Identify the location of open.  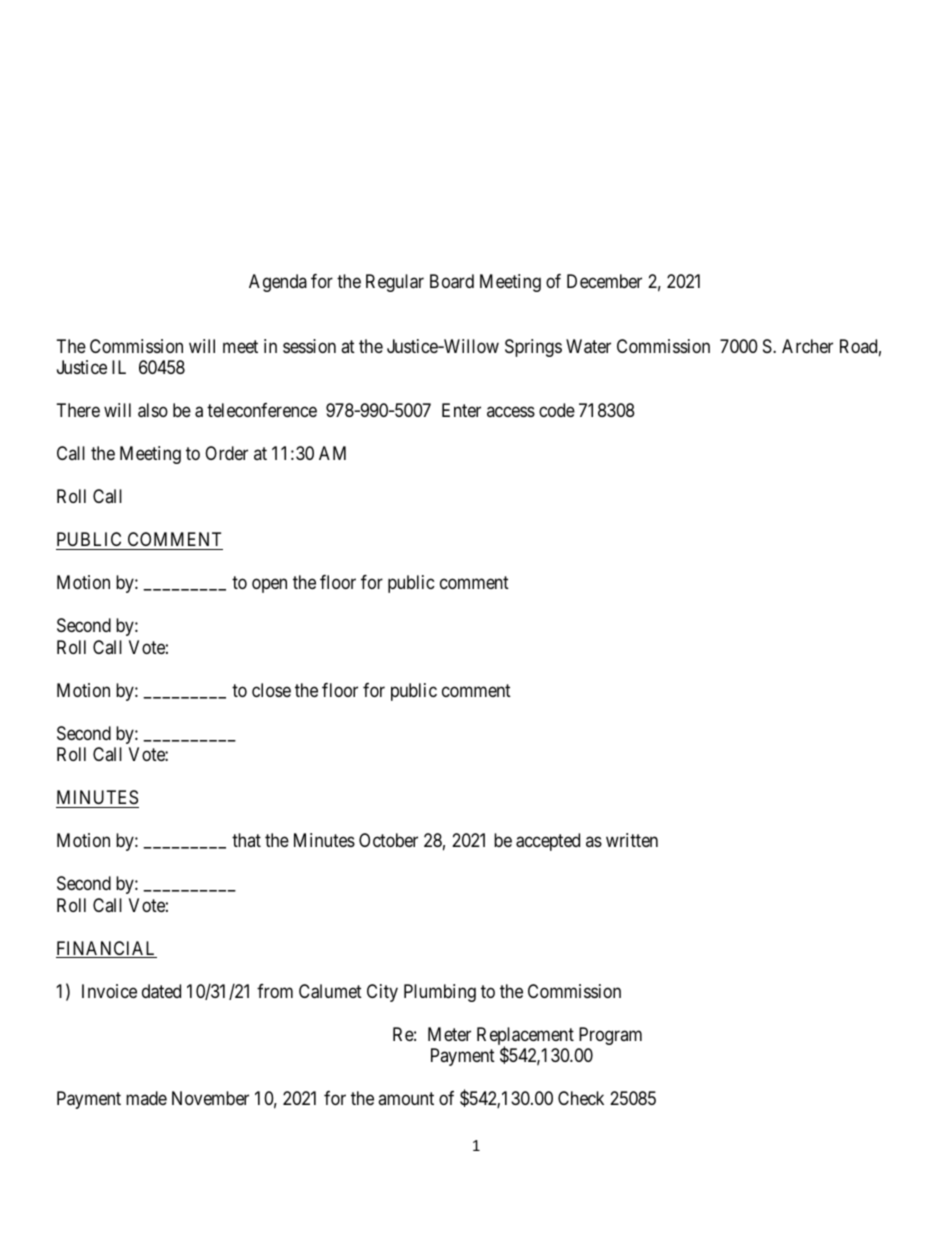
(269, 586).
